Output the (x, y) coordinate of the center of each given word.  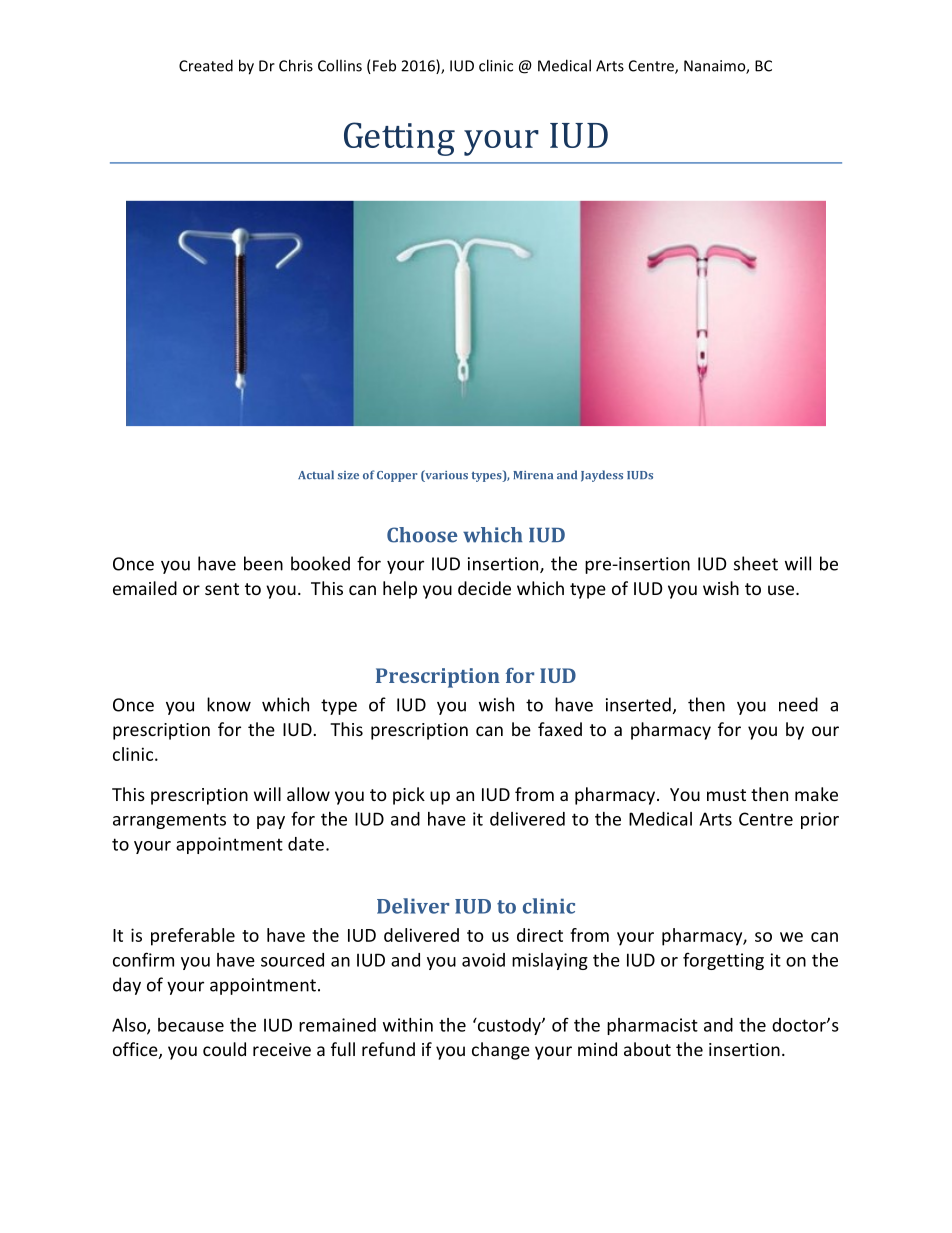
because (191, 1025)
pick (409, 796)
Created (206, 65)
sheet (756, 563)
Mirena (533, 475)
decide (484, 588)
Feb (384, 65)
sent (222, 589)
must (726, 795)
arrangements (169, 821)
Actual (316, 474)
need (798, 704)
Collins (340, 65)
